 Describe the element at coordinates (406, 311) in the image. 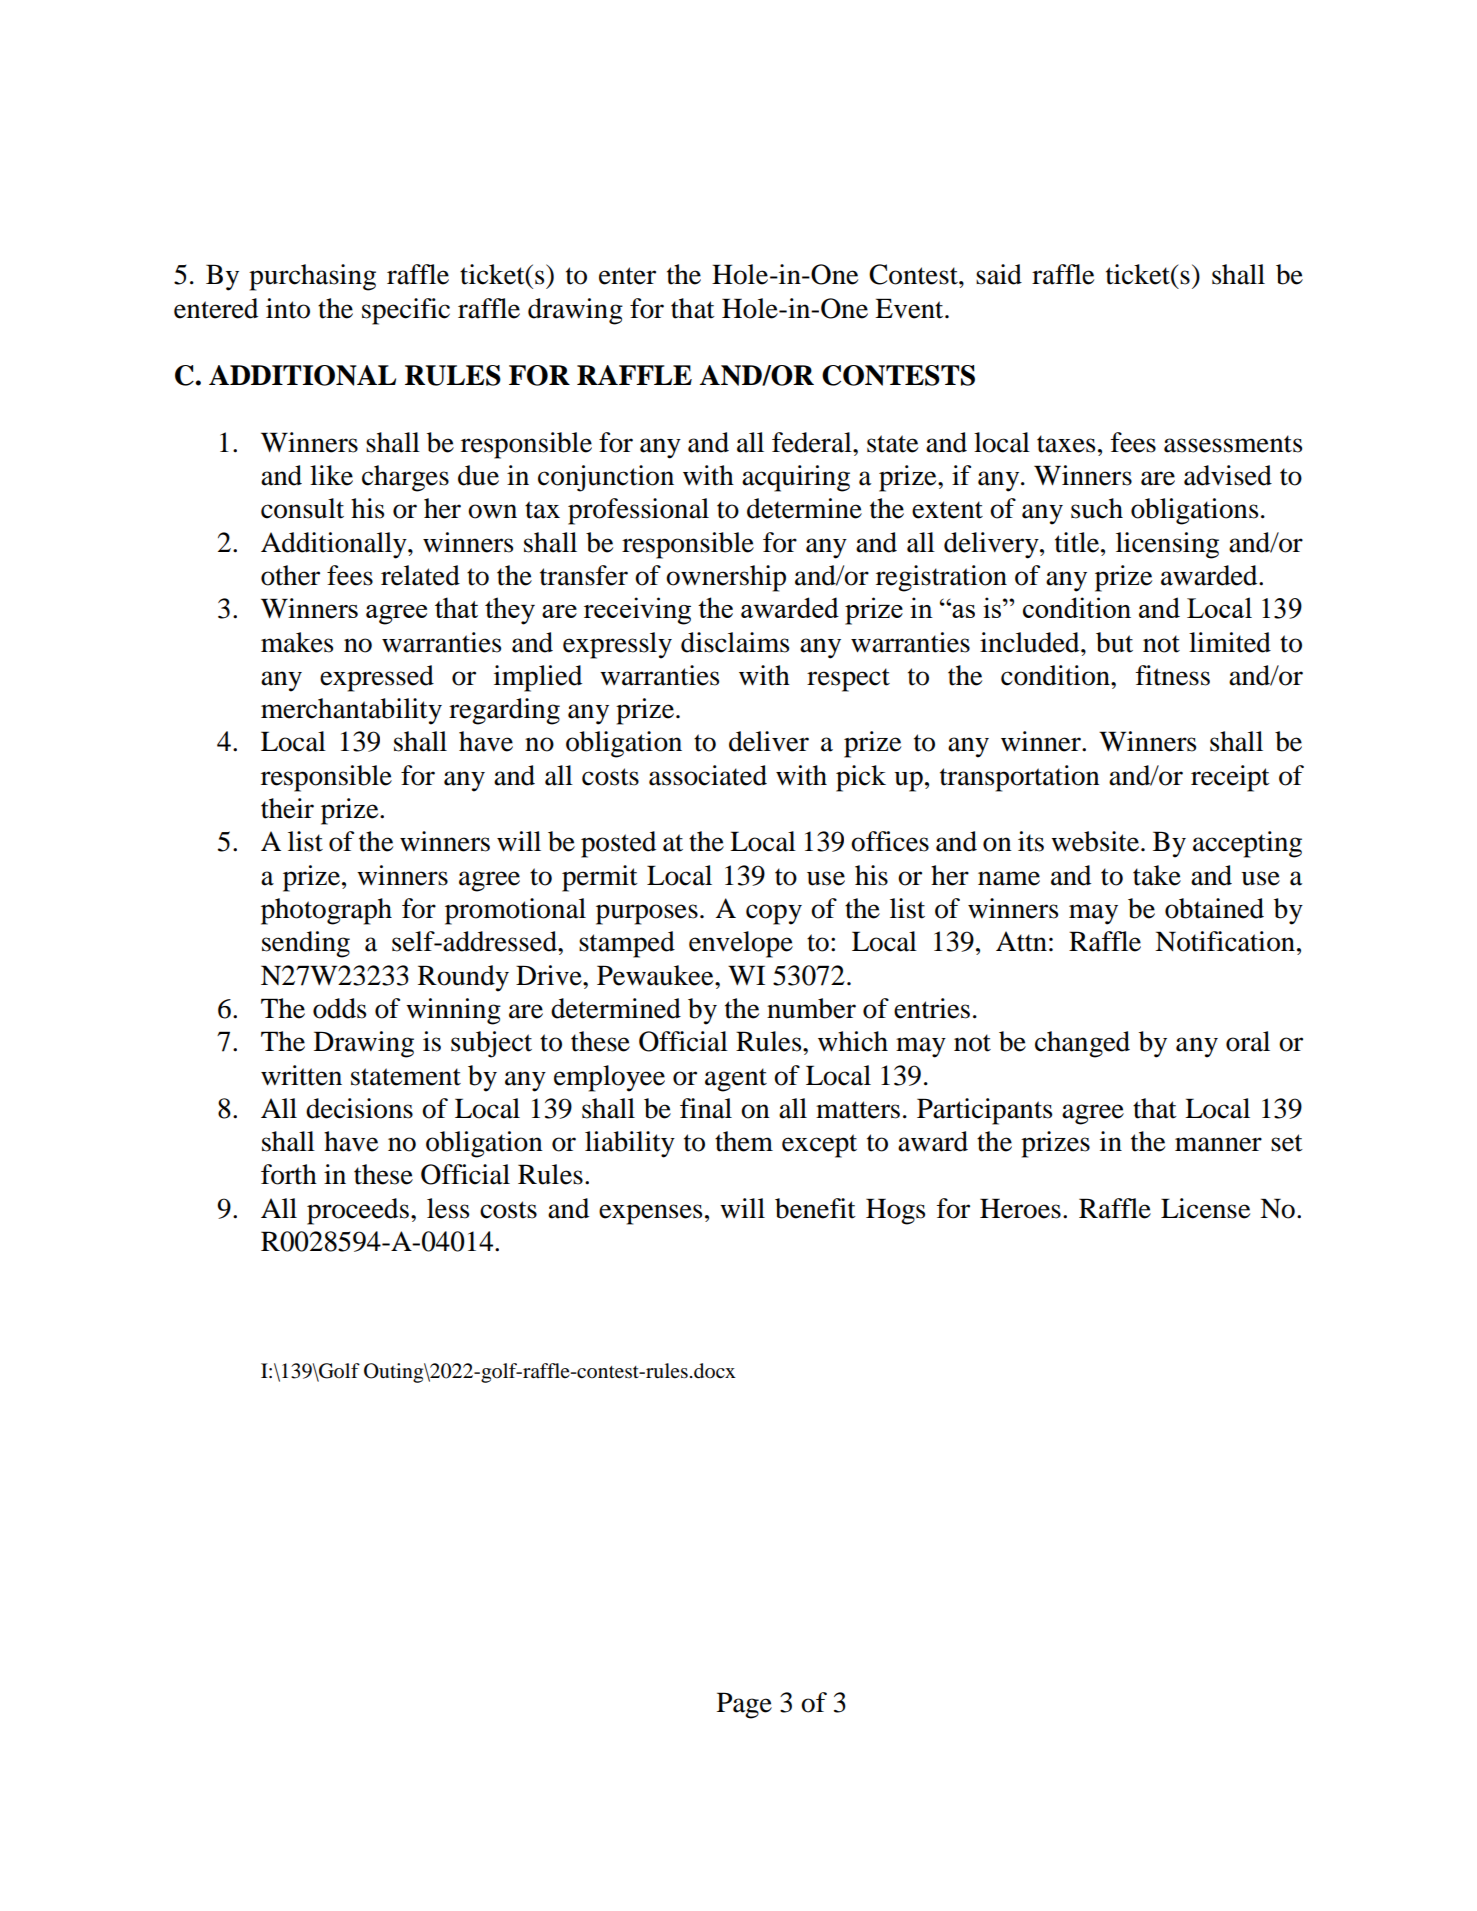

I see `specific` at that location.
